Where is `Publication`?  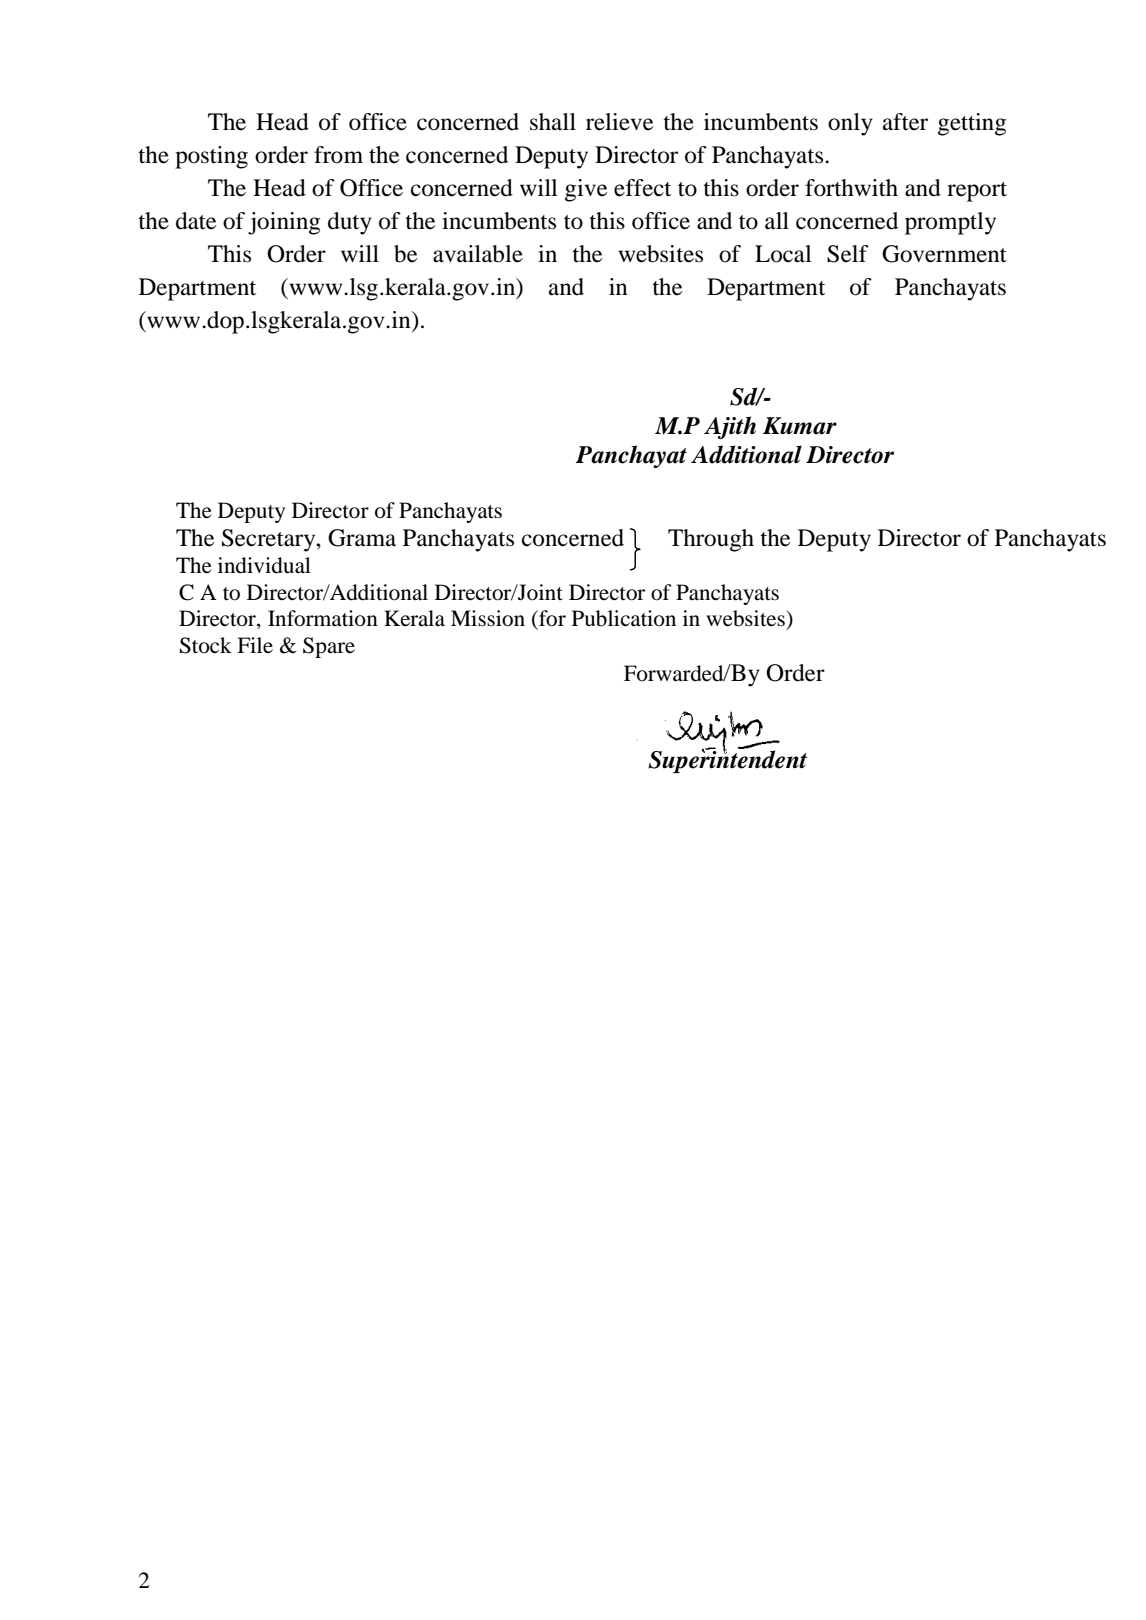
Publication is located at coordinates (624, 618).
